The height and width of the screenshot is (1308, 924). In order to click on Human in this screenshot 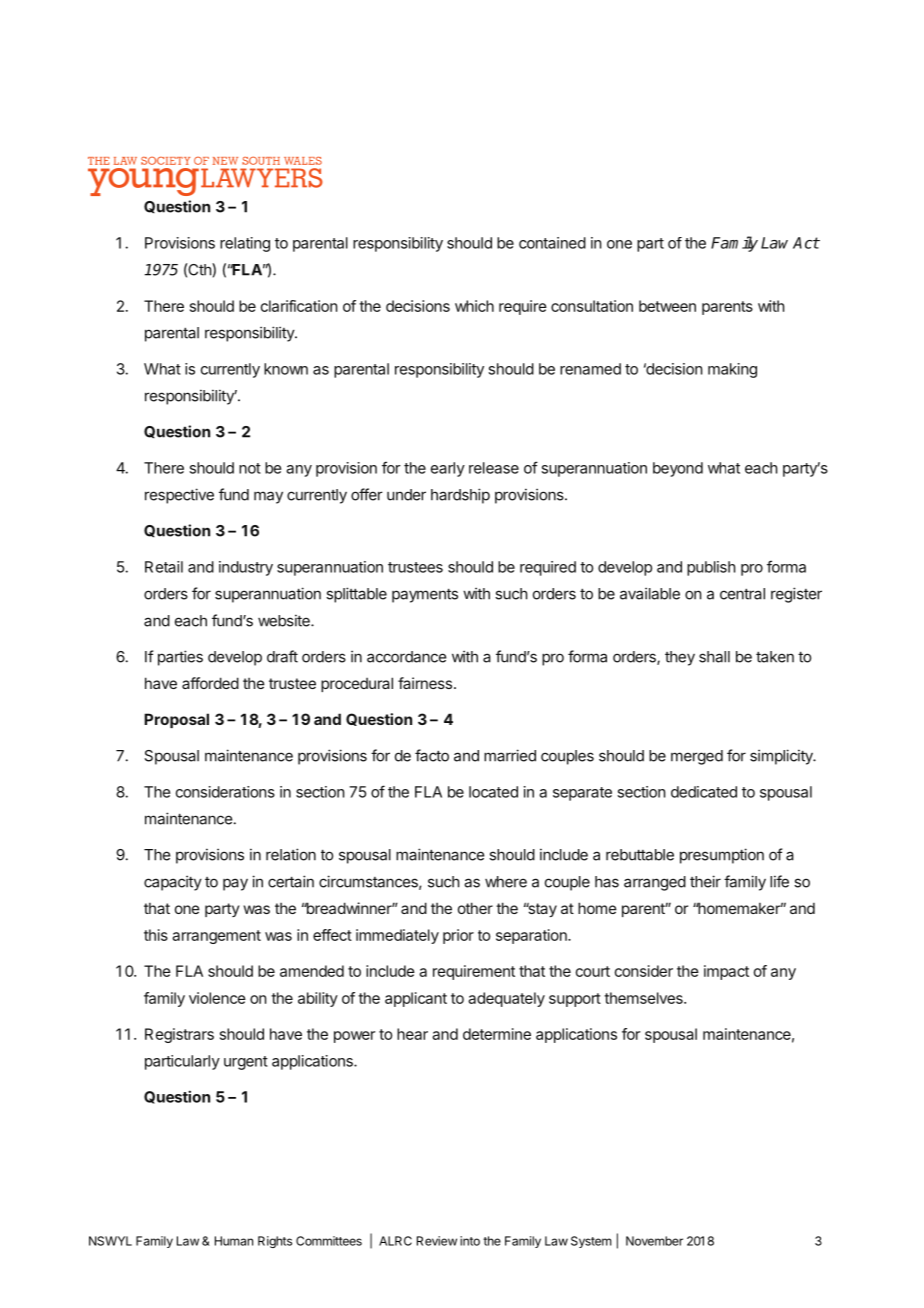, I will do `click(234, 1241)`.
